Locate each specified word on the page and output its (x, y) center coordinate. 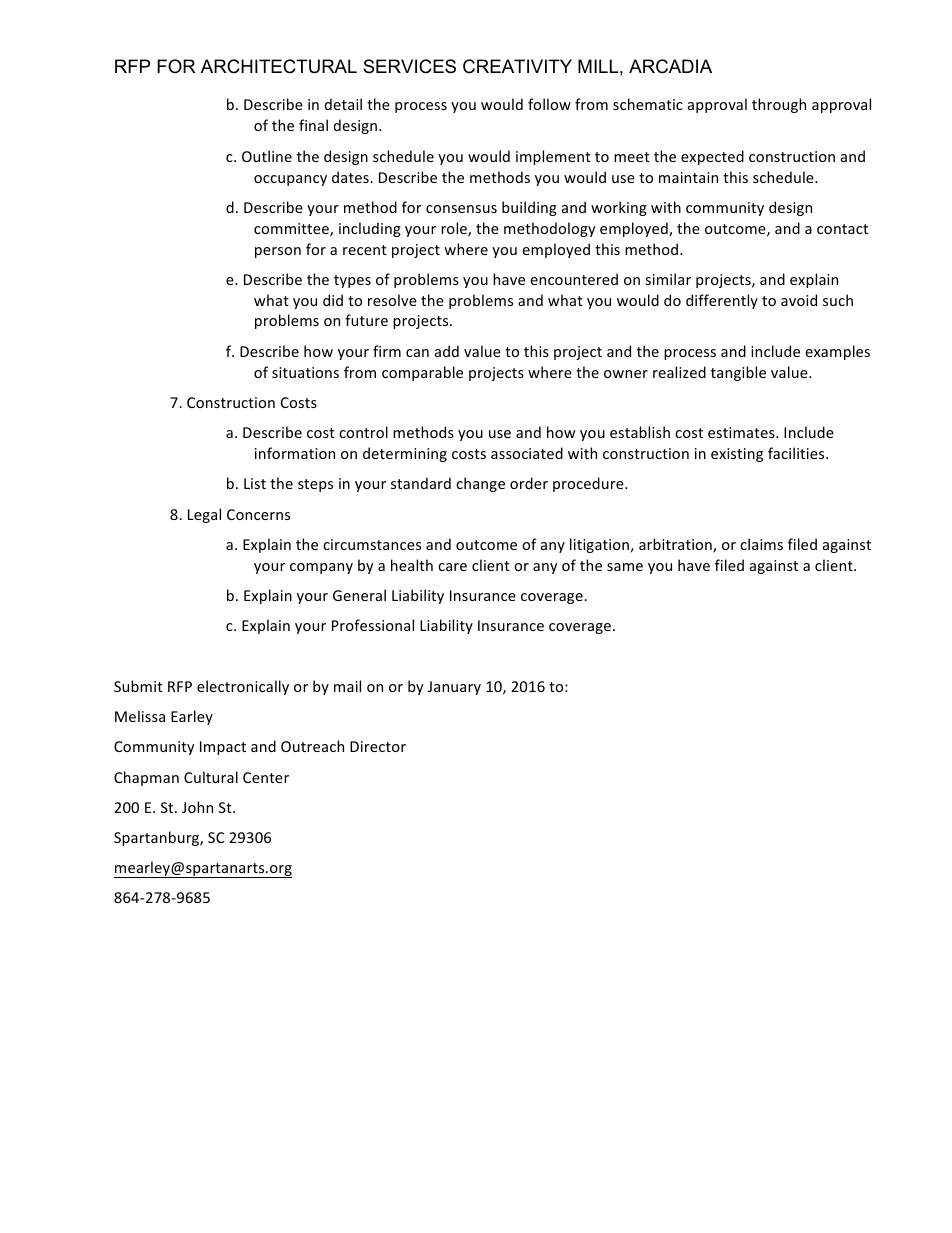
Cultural (211, 777)
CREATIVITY (517, 66)
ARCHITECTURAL (279, 66)
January (454, 688)
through (779, 105)
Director (378, 746)
